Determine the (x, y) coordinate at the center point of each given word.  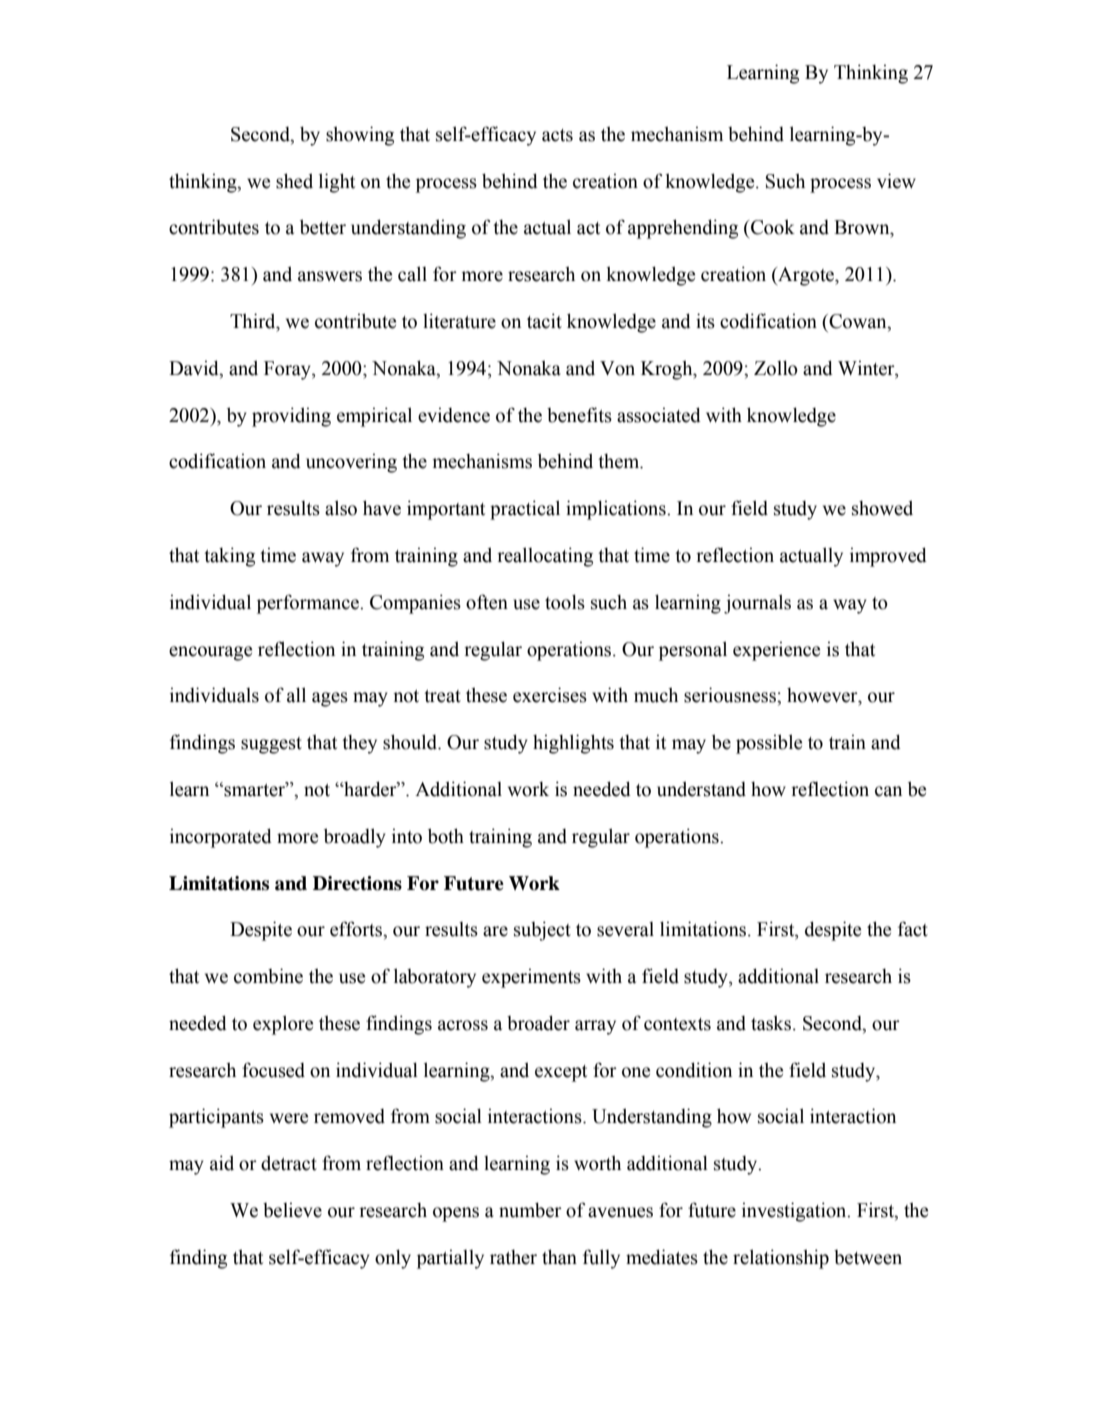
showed (882, 508)
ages (330, 699)
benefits (579, 415)
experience (776, 651)
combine (268, 976)
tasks (772, 1023)
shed (294, 181)
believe (292, 1210)
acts (557, 135)
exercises (550, 695)
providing (291, 417)
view (896, 181)
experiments (531, 978)
